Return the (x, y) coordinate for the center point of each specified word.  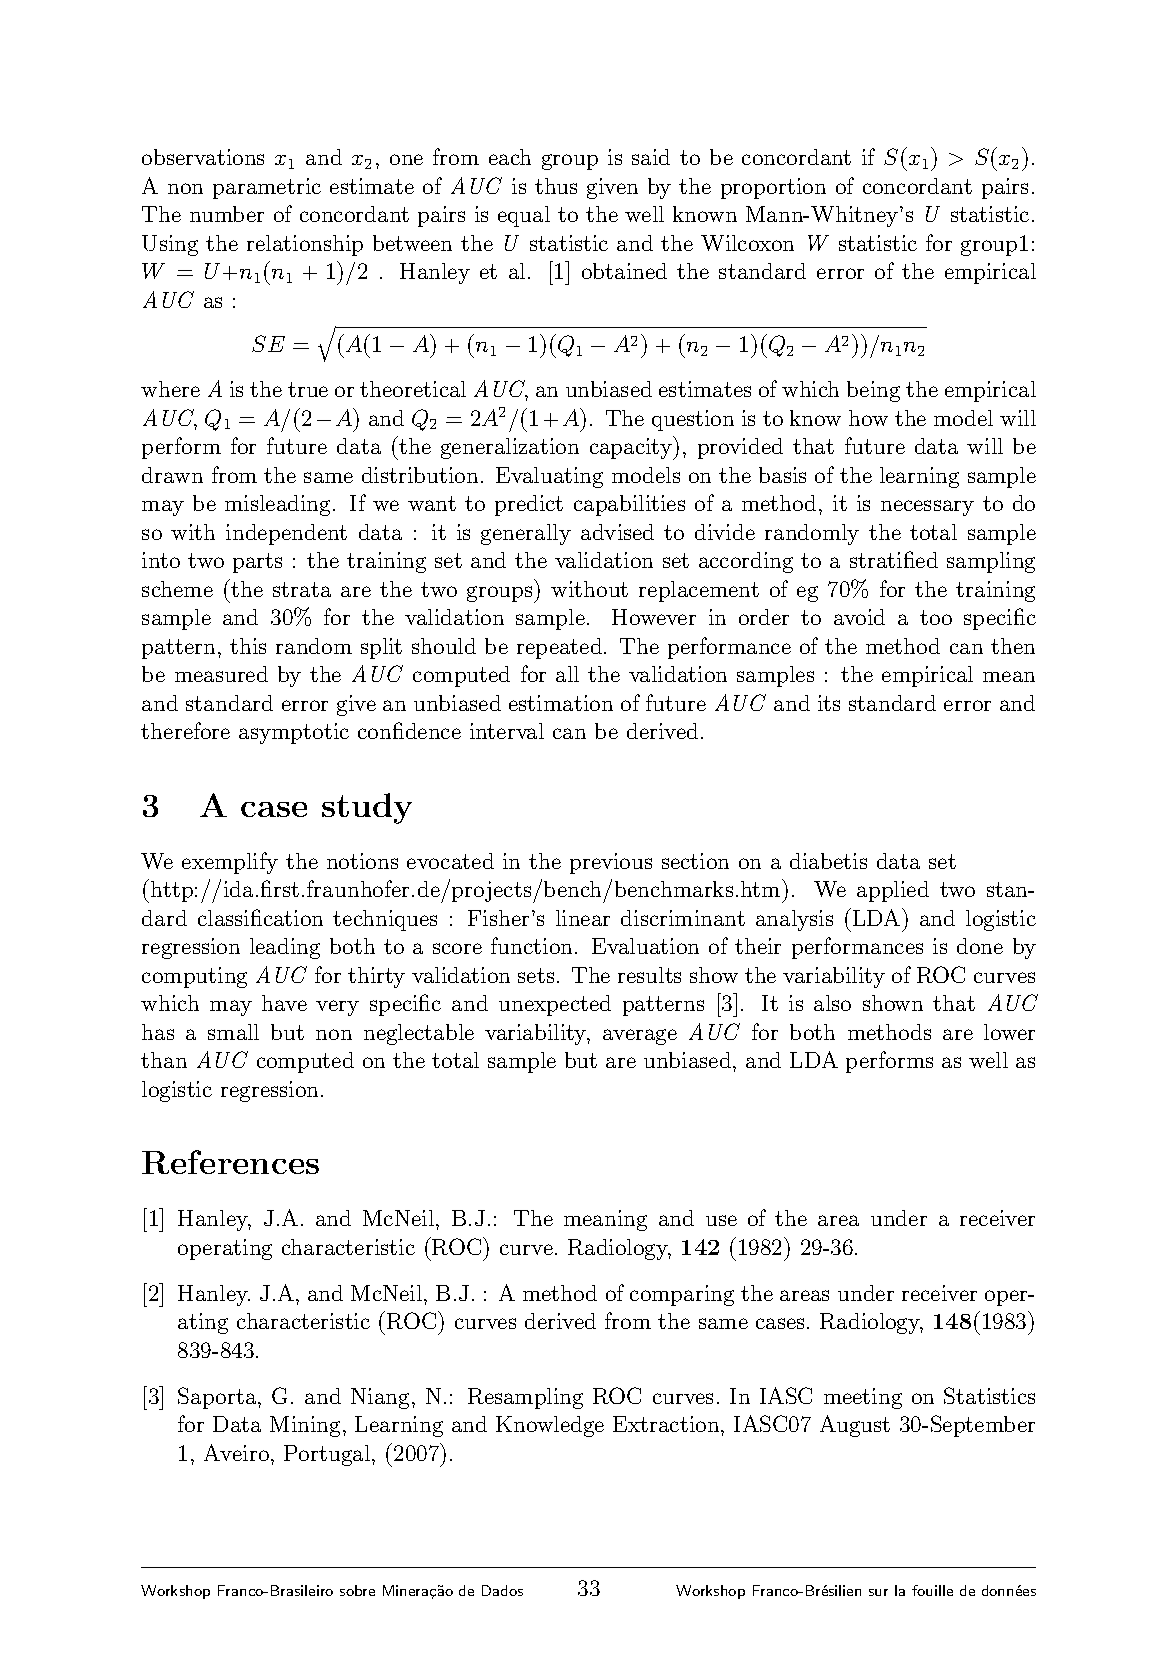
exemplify (230, 863)
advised (617, 532)
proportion (773, 188)
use (721, 1220)
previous (611, 863)
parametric (267, 188)
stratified (894, 559)
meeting (863, 1398)
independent (286, 534)
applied (893, 891)
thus (556, 186)
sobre (357, 1590)
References (230, 1162)
